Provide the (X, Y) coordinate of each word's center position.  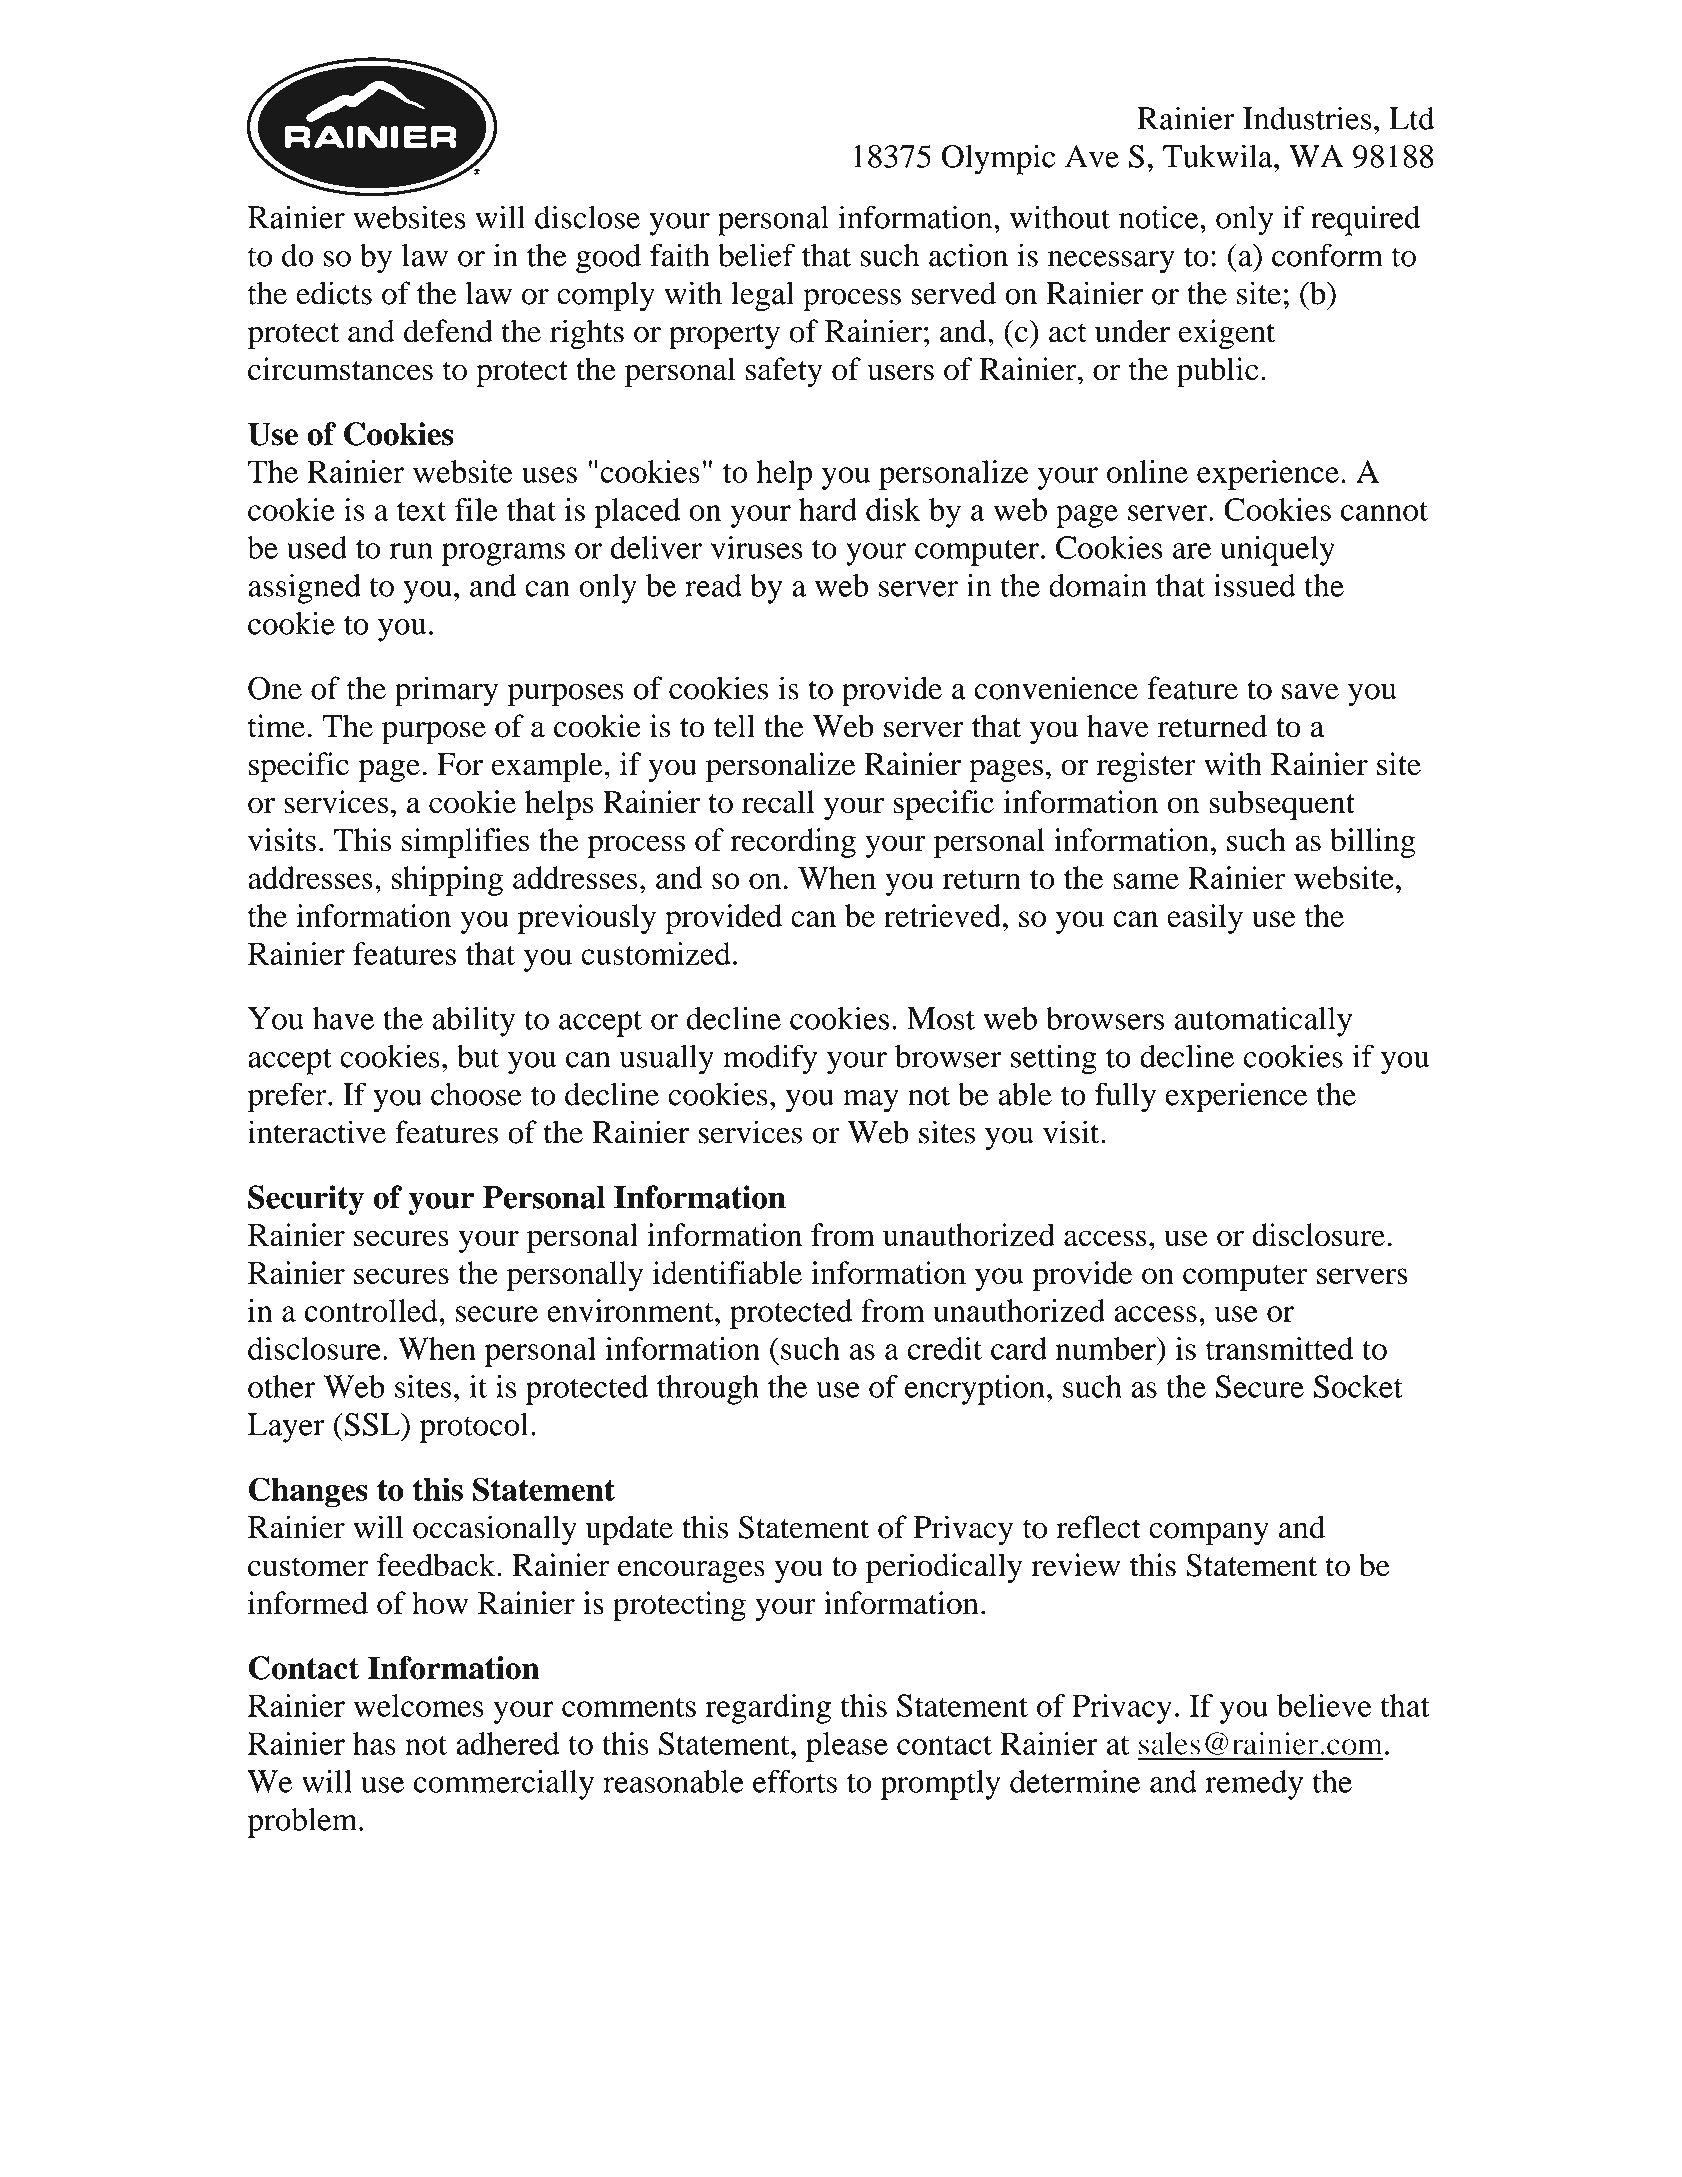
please (847, 1747)
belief (756, 255)
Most (941, 1018)
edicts (334, 293)
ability (473, 1021)
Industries (1307, 118)
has (374, 1743)
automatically (1263, 1021)
